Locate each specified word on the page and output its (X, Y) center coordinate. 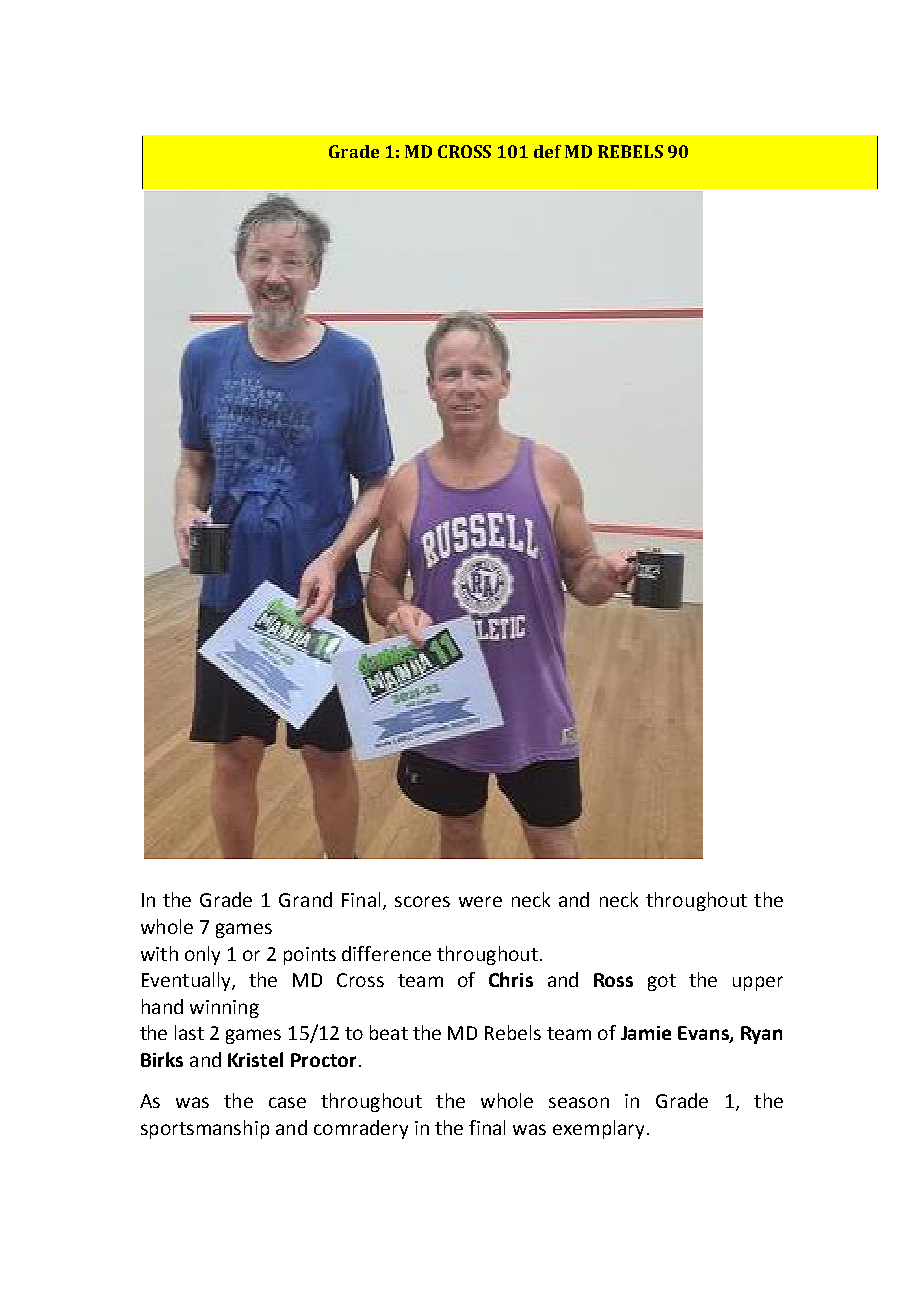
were (480, 901)
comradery (361, 1129)
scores (422, 901)
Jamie (646, 1033)
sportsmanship (205, 1129)
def (547, 151)
